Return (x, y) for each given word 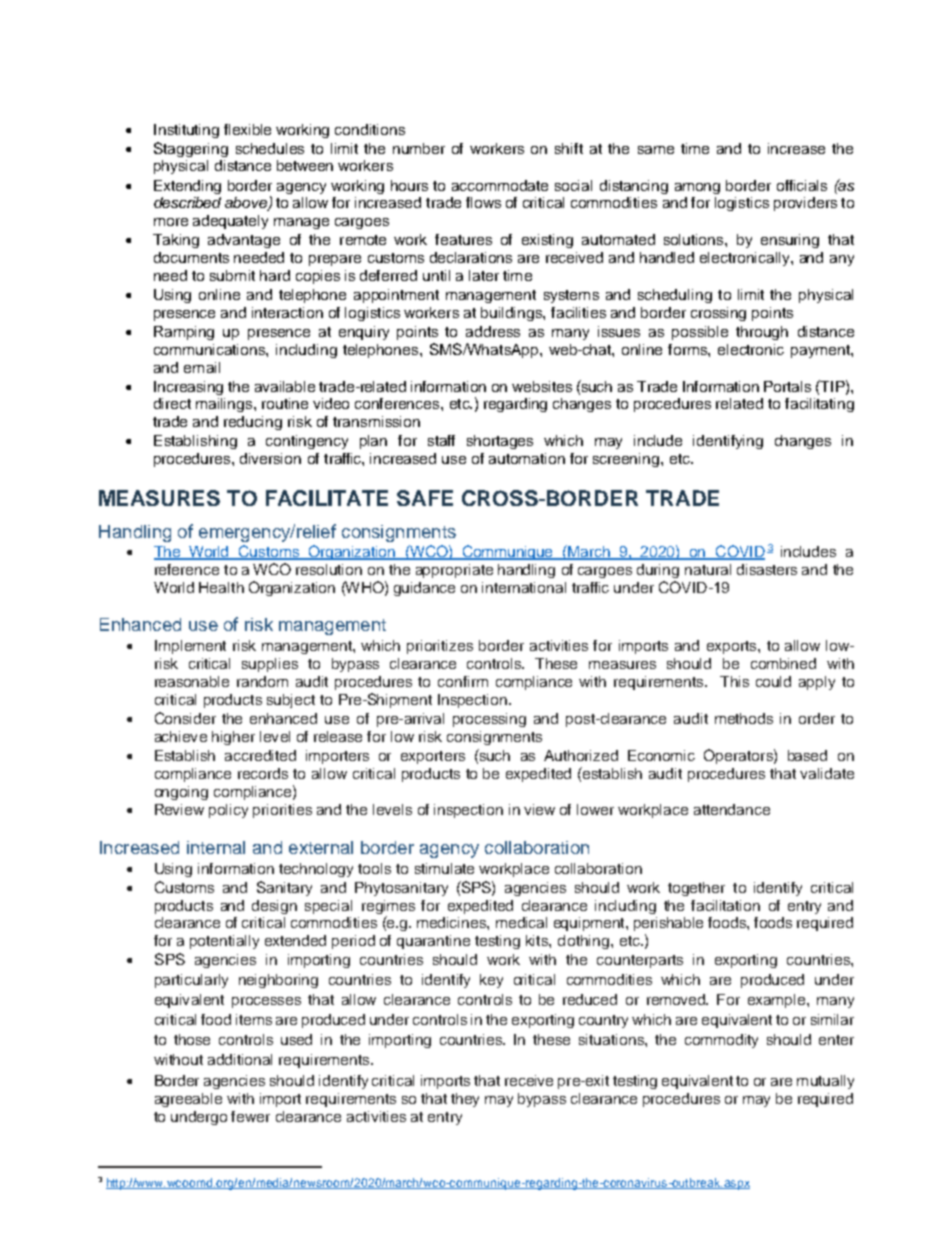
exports (733, 647)
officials (802, 185)
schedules (270, 148)
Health (221, 587)
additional (240, 1059)
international (524, 587)
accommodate (500, 185)
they (465, 1100)
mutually (825, 1082)
